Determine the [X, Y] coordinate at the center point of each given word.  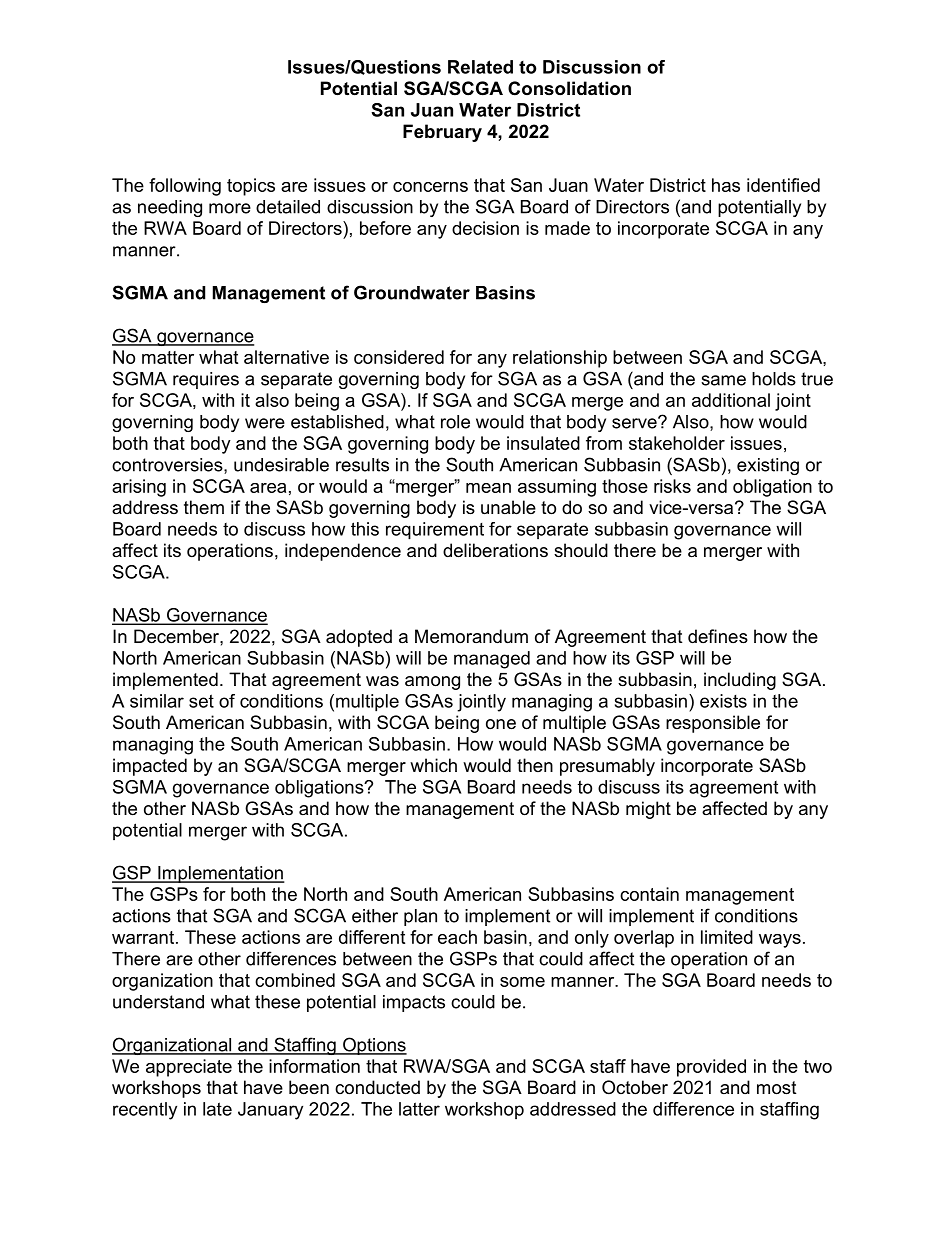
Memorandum [471, 636]
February [442, 133]
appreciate [189, 1068]
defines [718, 636]
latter [419, 1109]
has [726, 185]
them [204, 507]
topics [251, 187]
